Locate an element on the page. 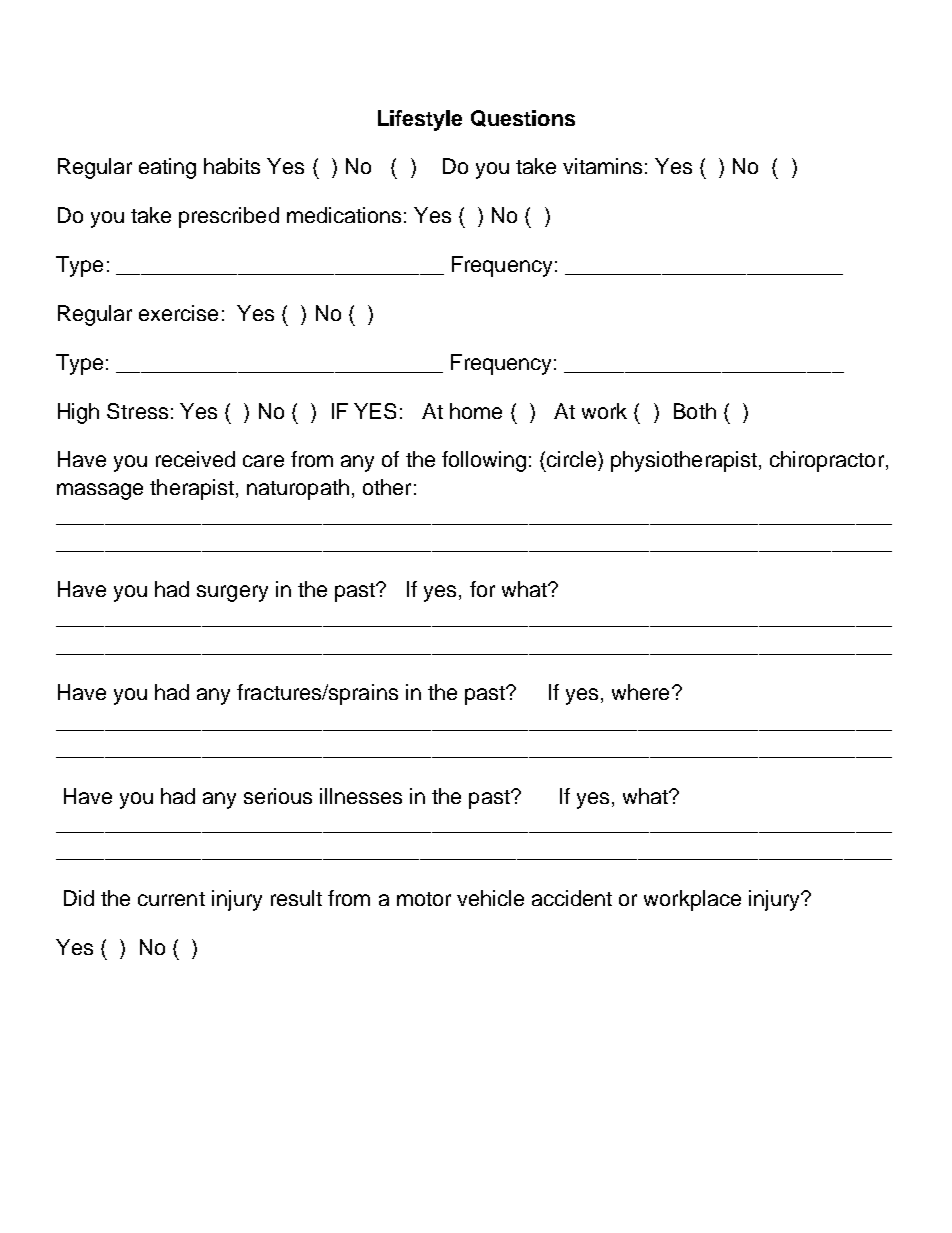 The height and width of the page is (1233, 952). eating is located at coordinates (167, 168).
